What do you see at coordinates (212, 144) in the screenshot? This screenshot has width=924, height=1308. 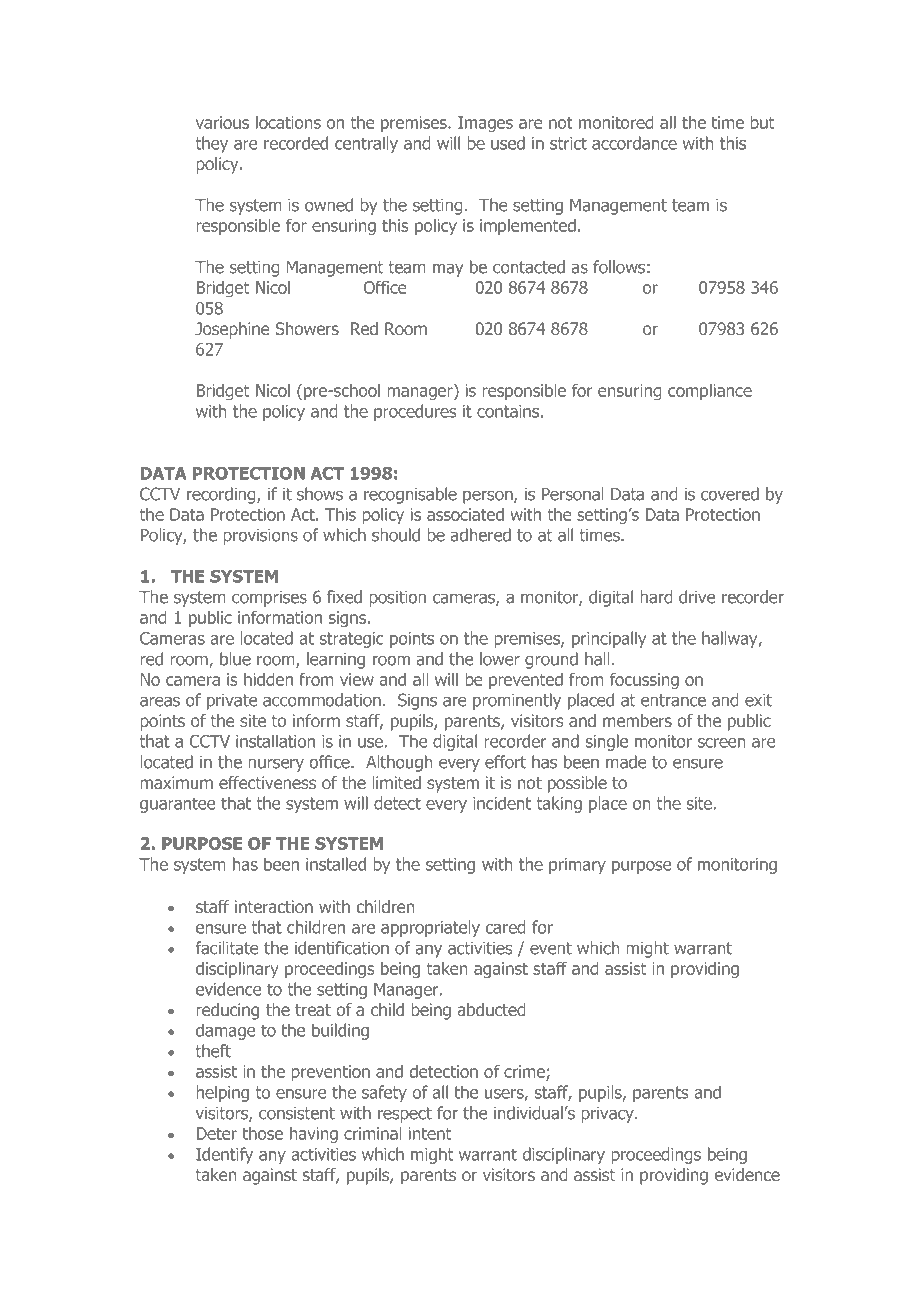 I see `they` at bounding box center [212, 144].
